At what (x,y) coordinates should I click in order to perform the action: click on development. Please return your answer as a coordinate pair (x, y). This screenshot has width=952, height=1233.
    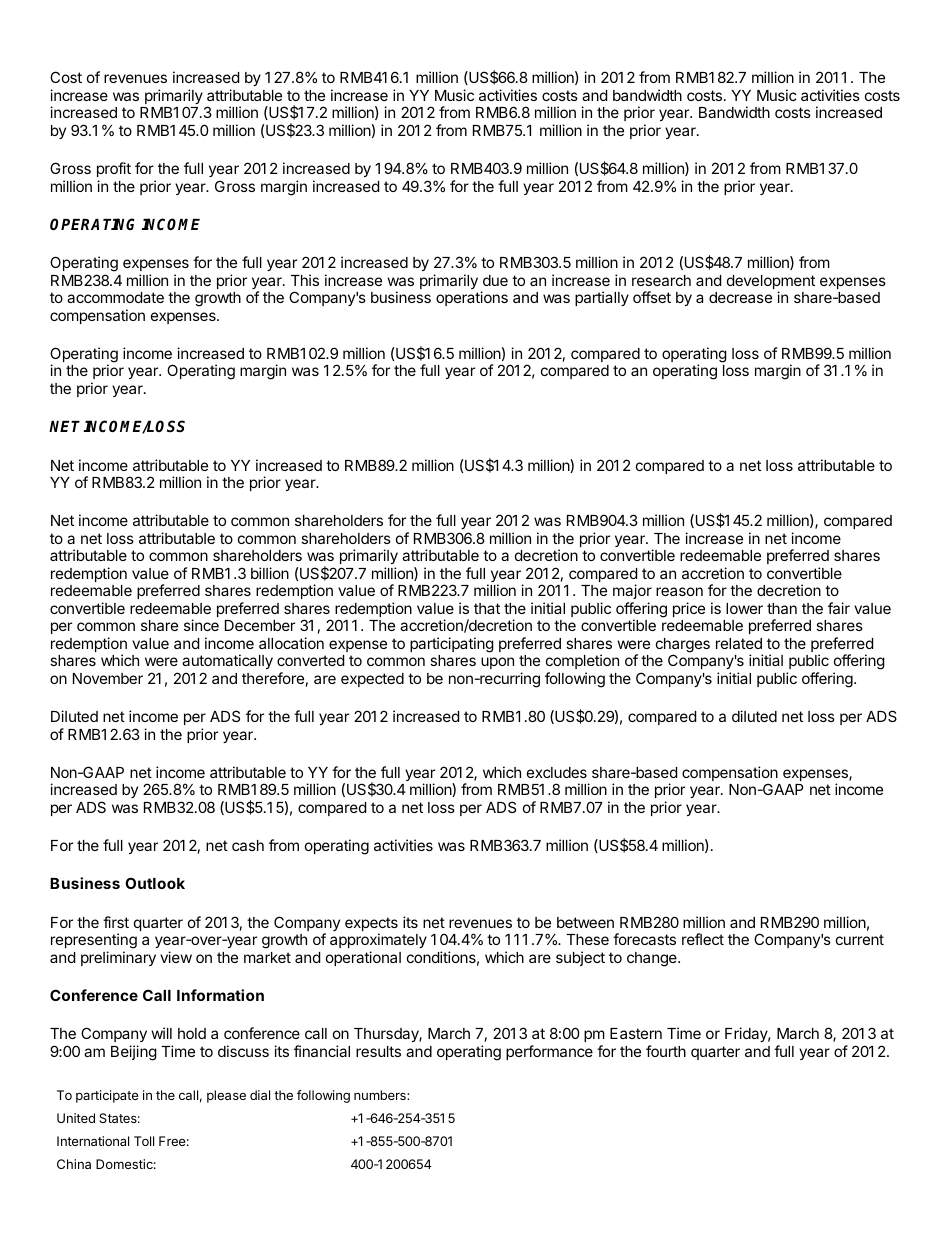
    Looking at the image, I should click on (771, 283).
